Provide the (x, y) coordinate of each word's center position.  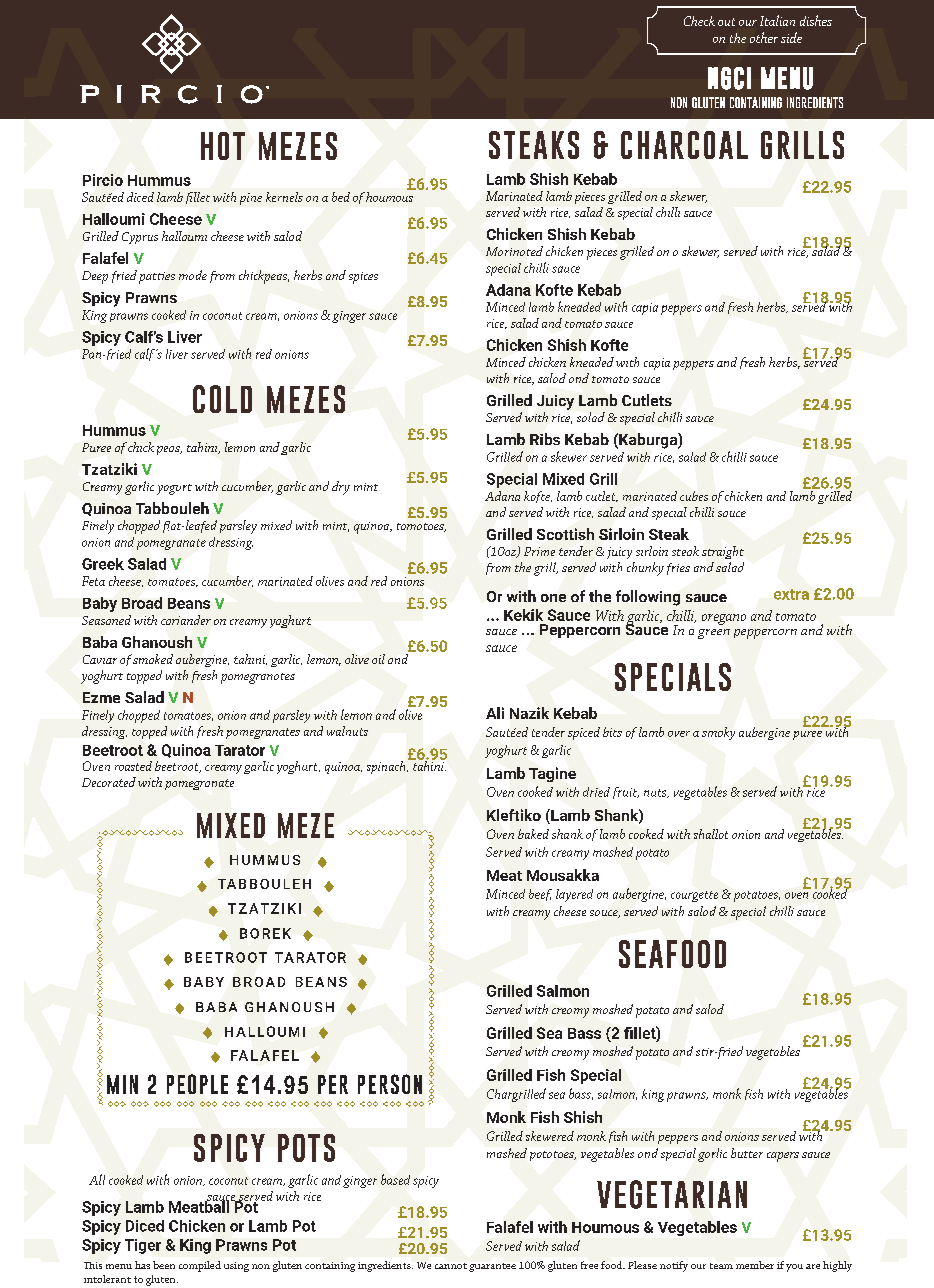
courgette (694, 896)
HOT (223, 146)
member (755, 1265)
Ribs (545, 439)
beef (540, 895)
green (714, 634)
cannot (451, 1266)
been (164, 1265)
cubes (694, 496)
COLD (222, 399)
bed (341, 197)
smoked (153, 659)
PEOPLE (197, 1084)
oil (378, 659)
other (764, 37)
